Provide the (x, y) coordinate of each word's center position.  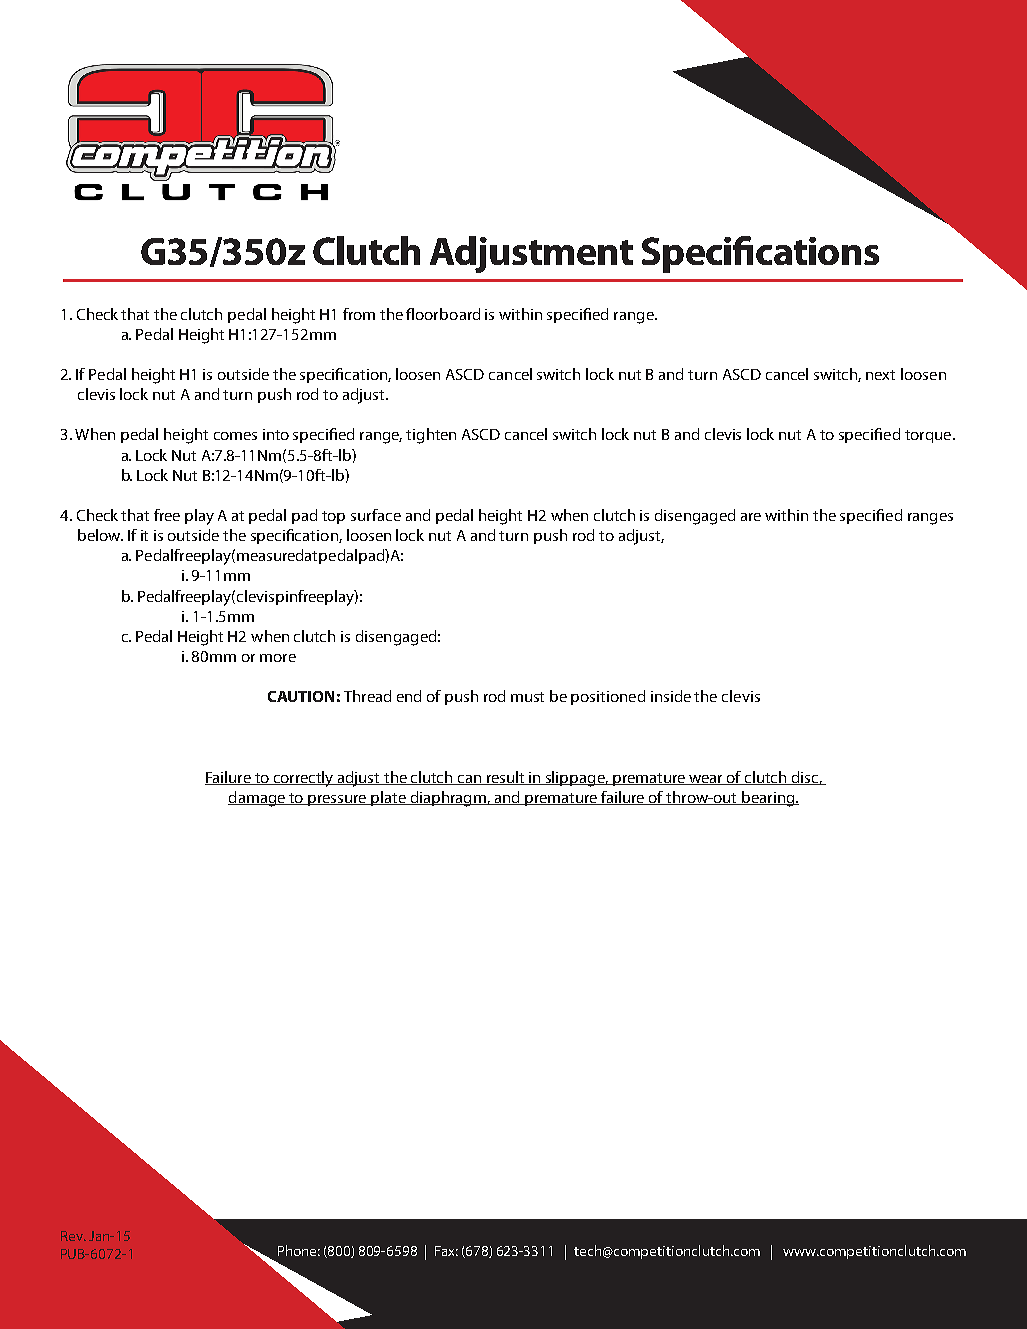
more (278, 658)
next (880, 375)
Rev (73, 1236)
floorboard (443, 314)
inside (671, 696)
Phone (299, 1250)
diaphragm (448, 799)
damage (258, 799)
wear (706, 780)
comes (235, 436)
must (527, 697)
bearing (768, 799)
